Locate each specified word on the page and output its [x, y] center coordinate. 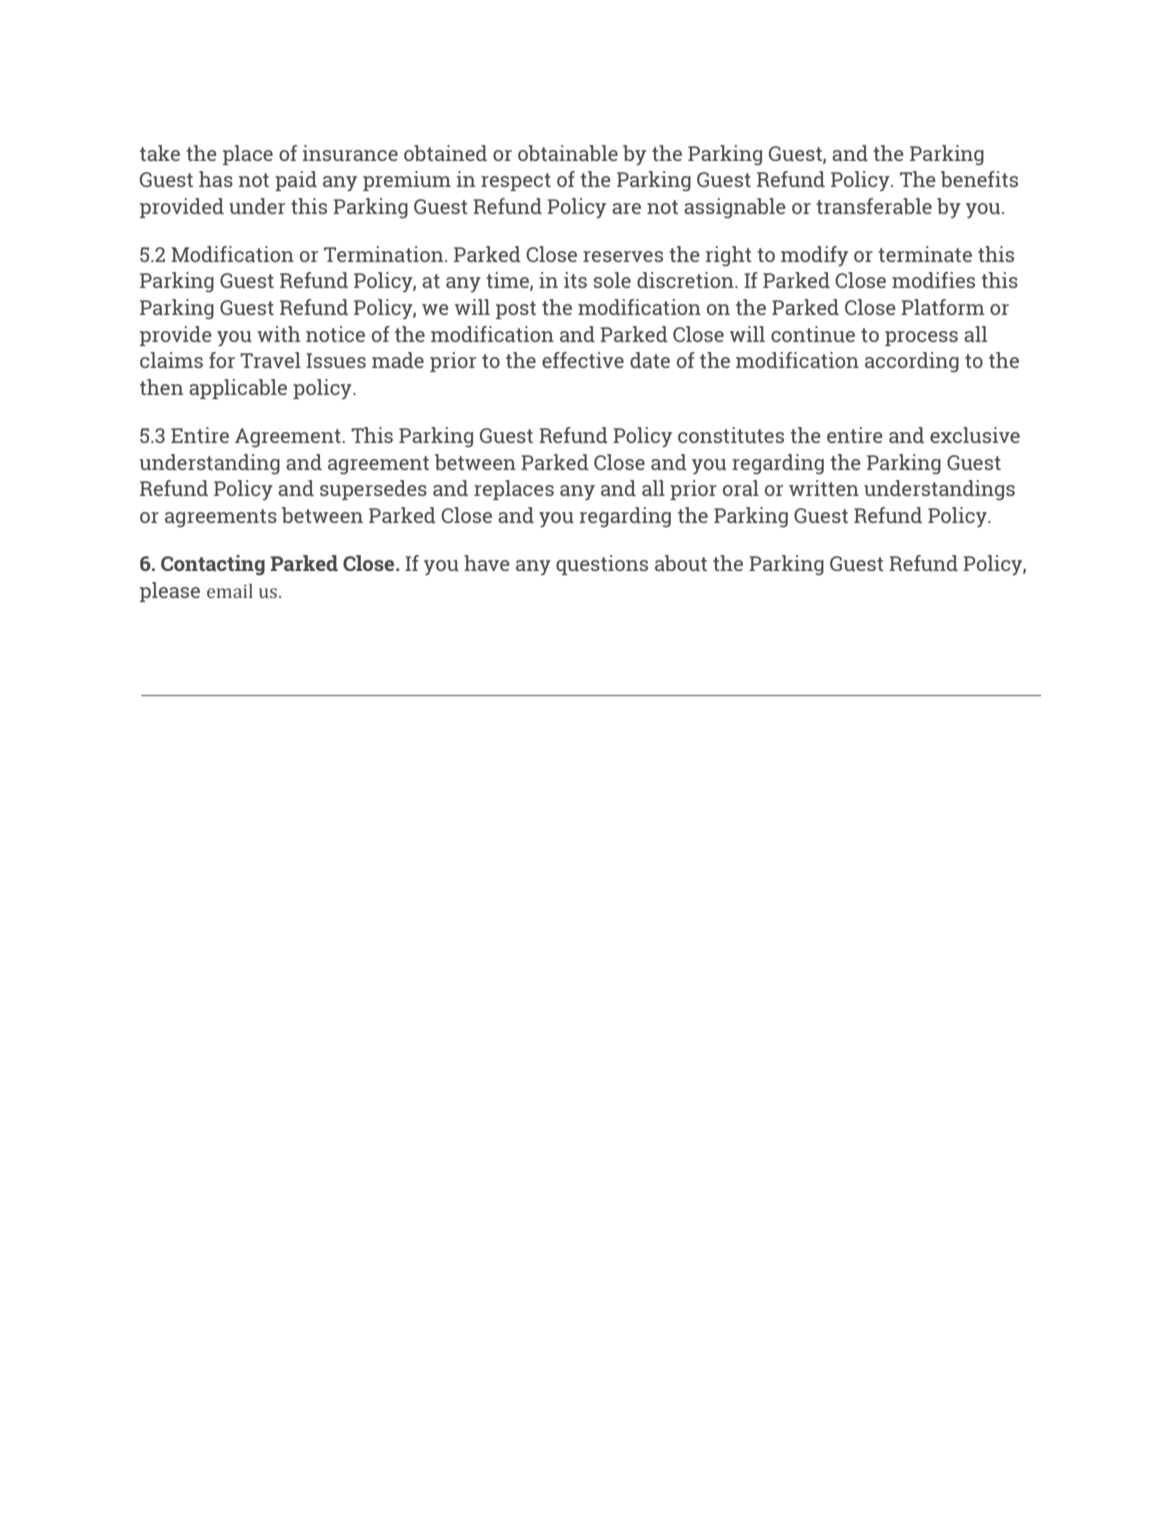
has [216, 179]
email [230, 591]
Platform [943, 307]
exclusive [975, 435]
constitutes [731, 435]
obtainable [568, 153]
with [279, 334]
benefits [979, 179]
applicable [238, 389]
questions [602, 565]
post [516, 310]
